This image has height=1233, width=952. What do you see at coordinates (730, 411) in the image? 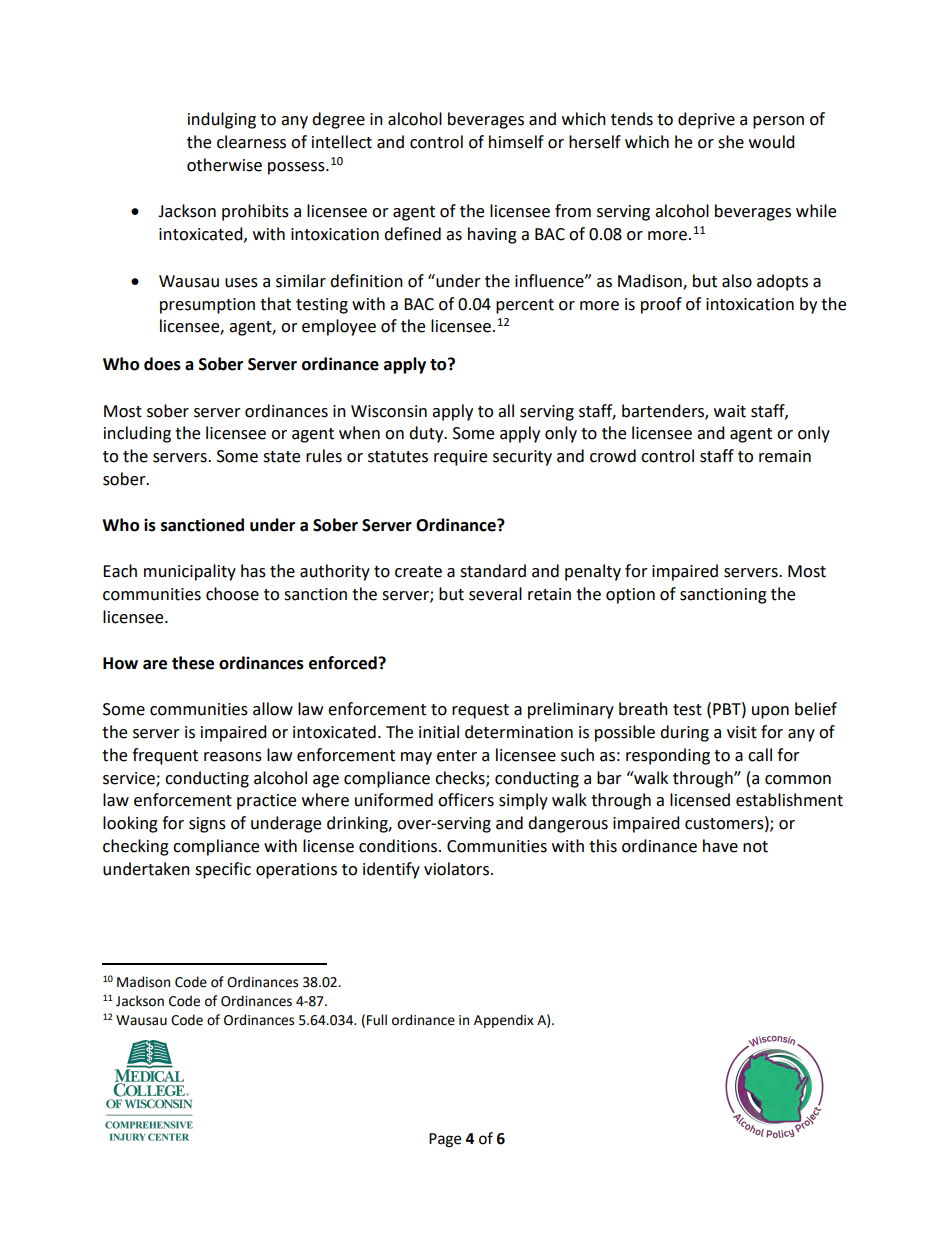
I see `wait` at bounding box center [730, 411].
